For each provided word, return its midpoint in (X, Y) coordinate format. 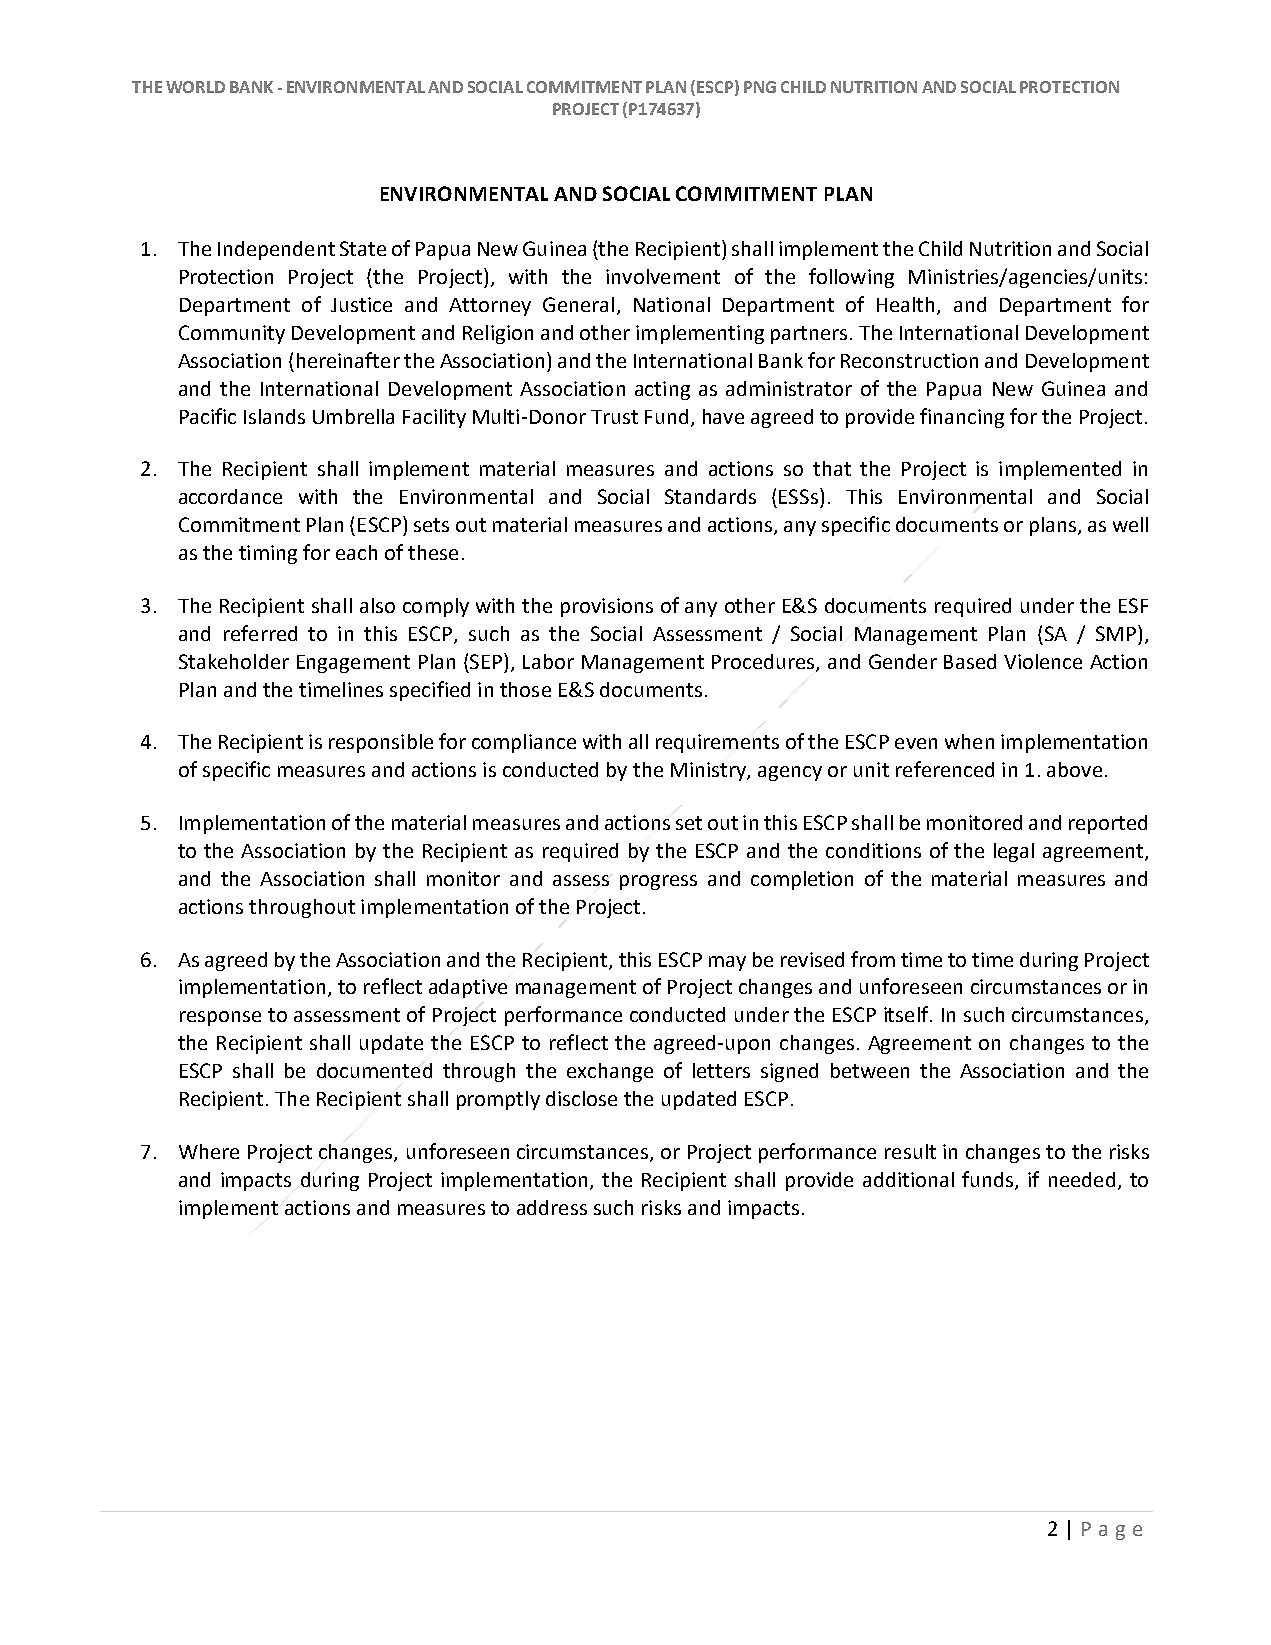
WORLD (195, 87)
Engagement (353, 664)
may (727, 963)
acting (662, 390)
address (552, 1207)
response (220, 1018)
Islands (274, 416)
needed (1082, 1179)
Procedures (764, 662)
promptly (498, 1100)
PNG (760, 87)
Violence (1043, 661)
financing (962, 418)
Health (905, 304)
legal (1014, 852)
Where (209, 1151)
